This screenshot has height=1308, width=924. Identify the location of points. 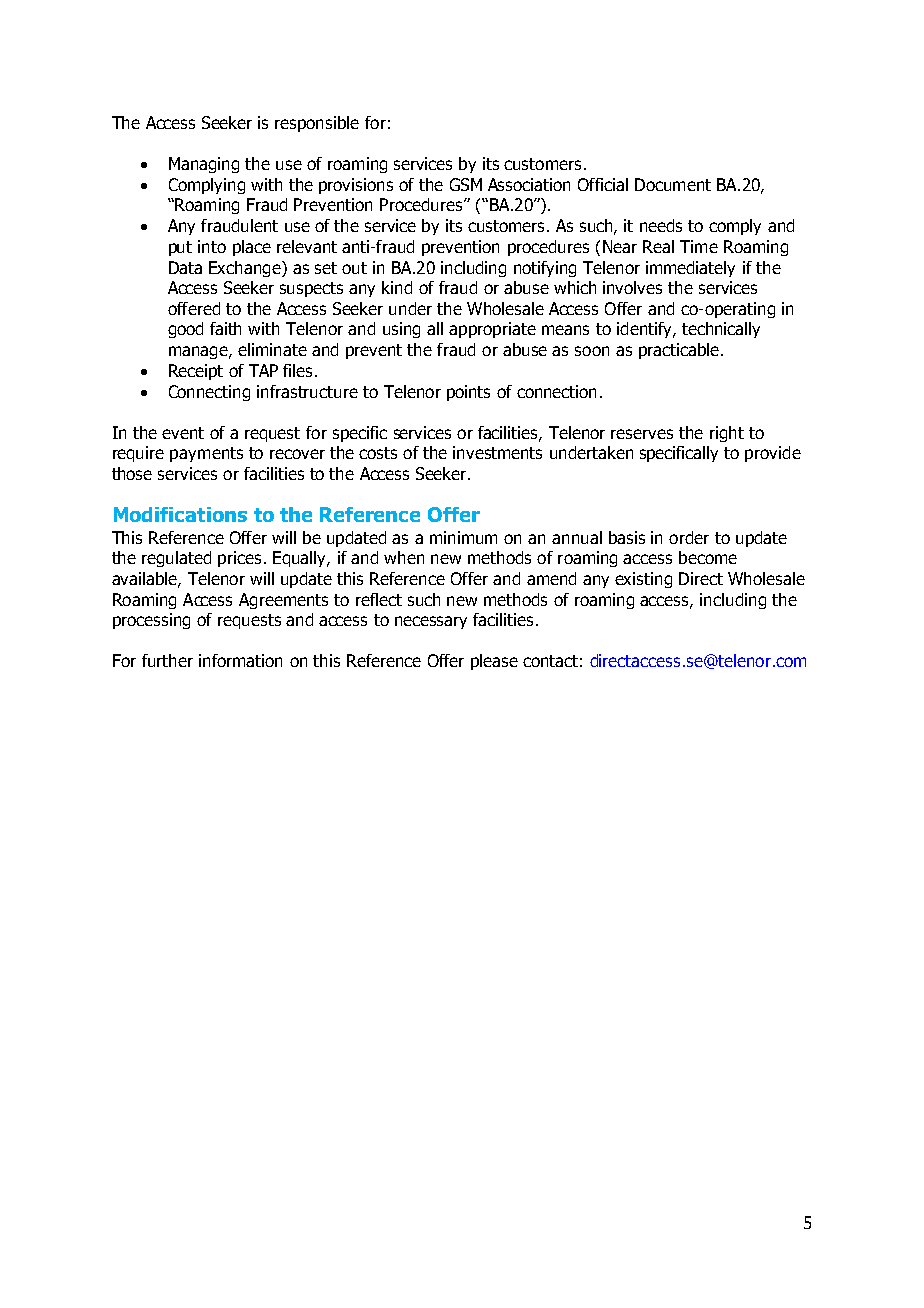
(468, 393).
